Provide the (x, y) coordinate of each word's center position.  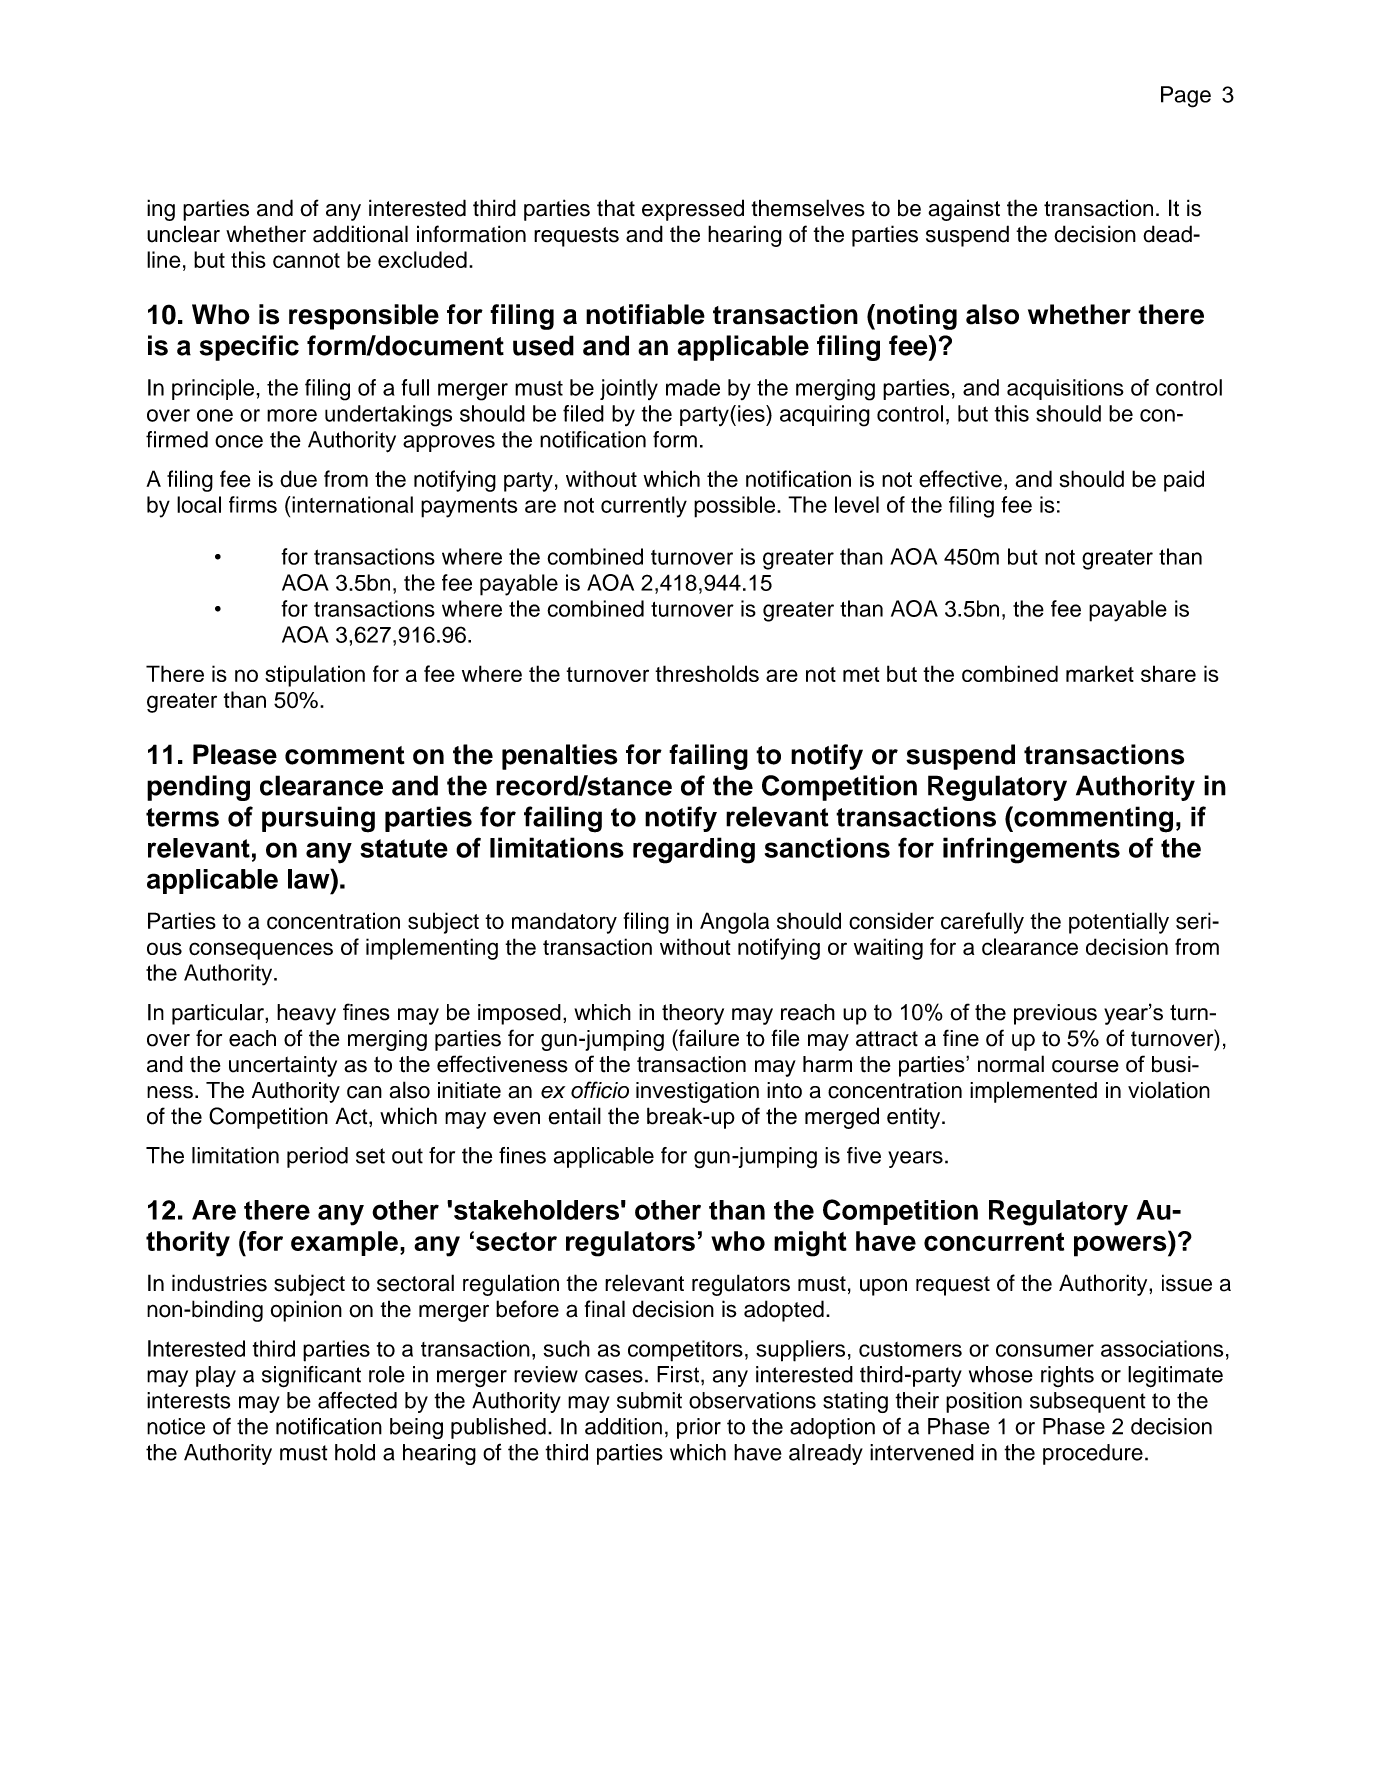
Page (1186, 97)
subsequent (1088, 1402)
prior (699, 1428)
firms (253, 504)
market (1100, 673)
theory (693, 1014)
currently (644, 507)
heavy (306, 1014)
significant (311, 1377)
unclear (183, 234)
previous (1055, 1014)
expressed (693, 210)
